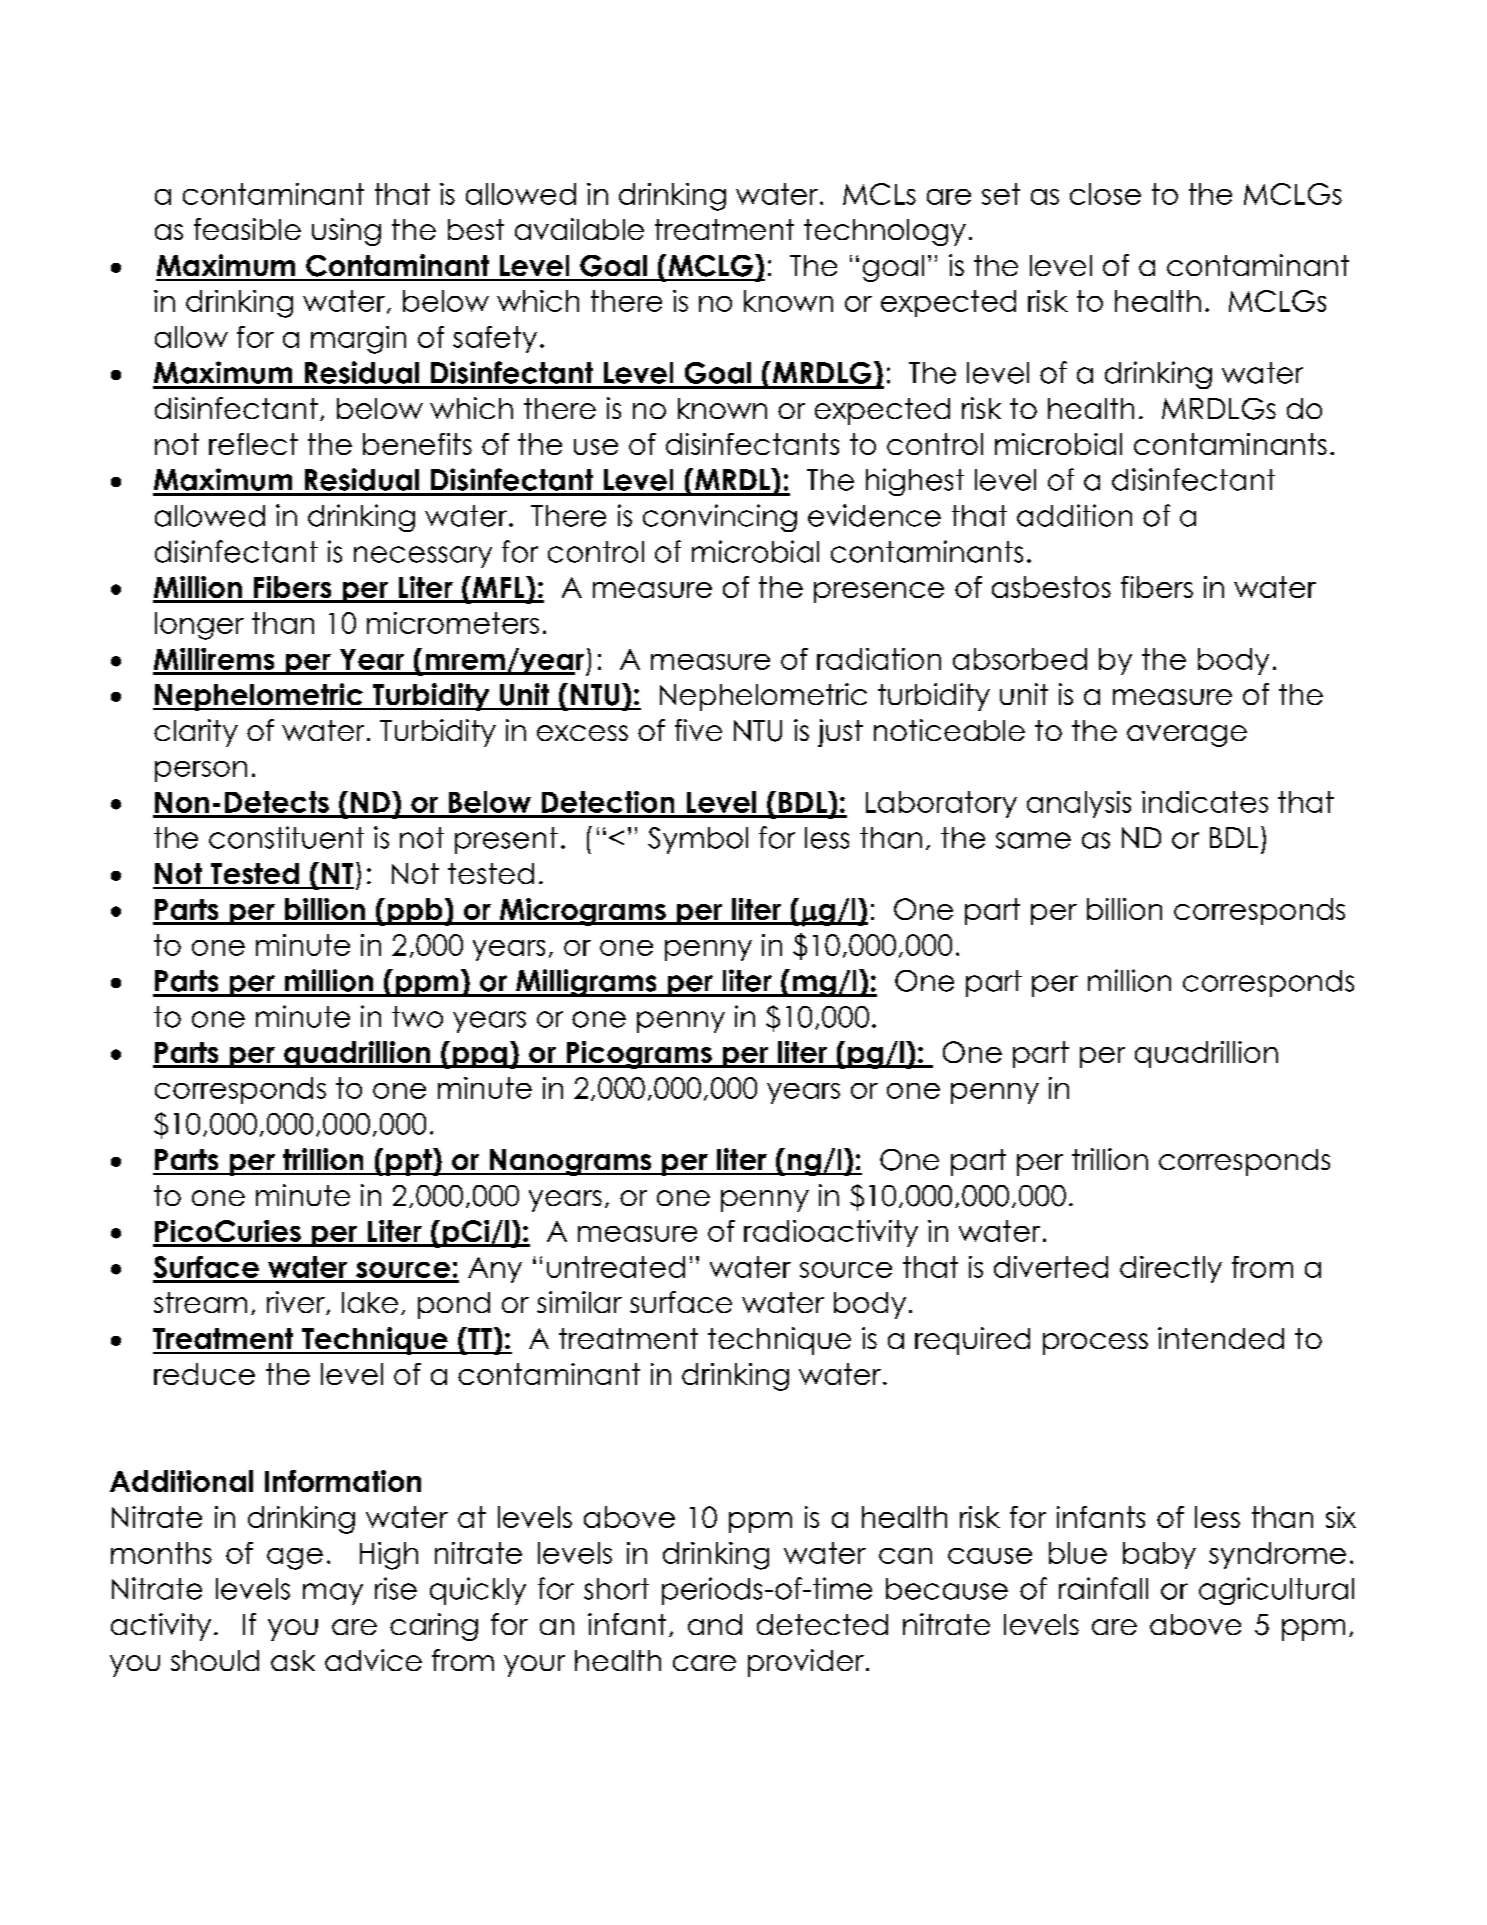 The height and width of the screenshot is (1925, 1487). Describe the element at coordinates (698, 840) in the screenshot. I see `Symbol` at that location.
